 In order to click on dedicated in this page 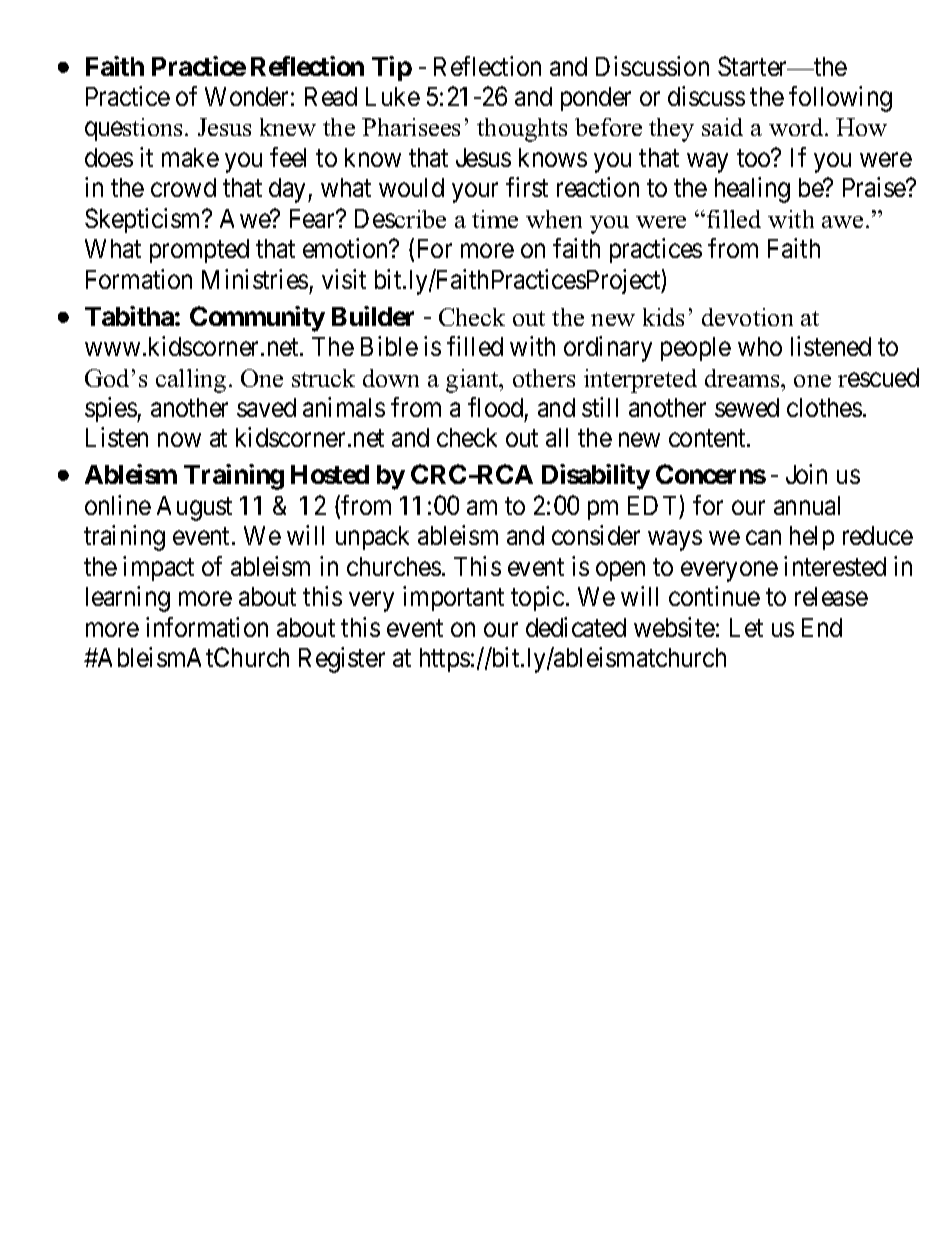, I will do `click(576, 627)`.
